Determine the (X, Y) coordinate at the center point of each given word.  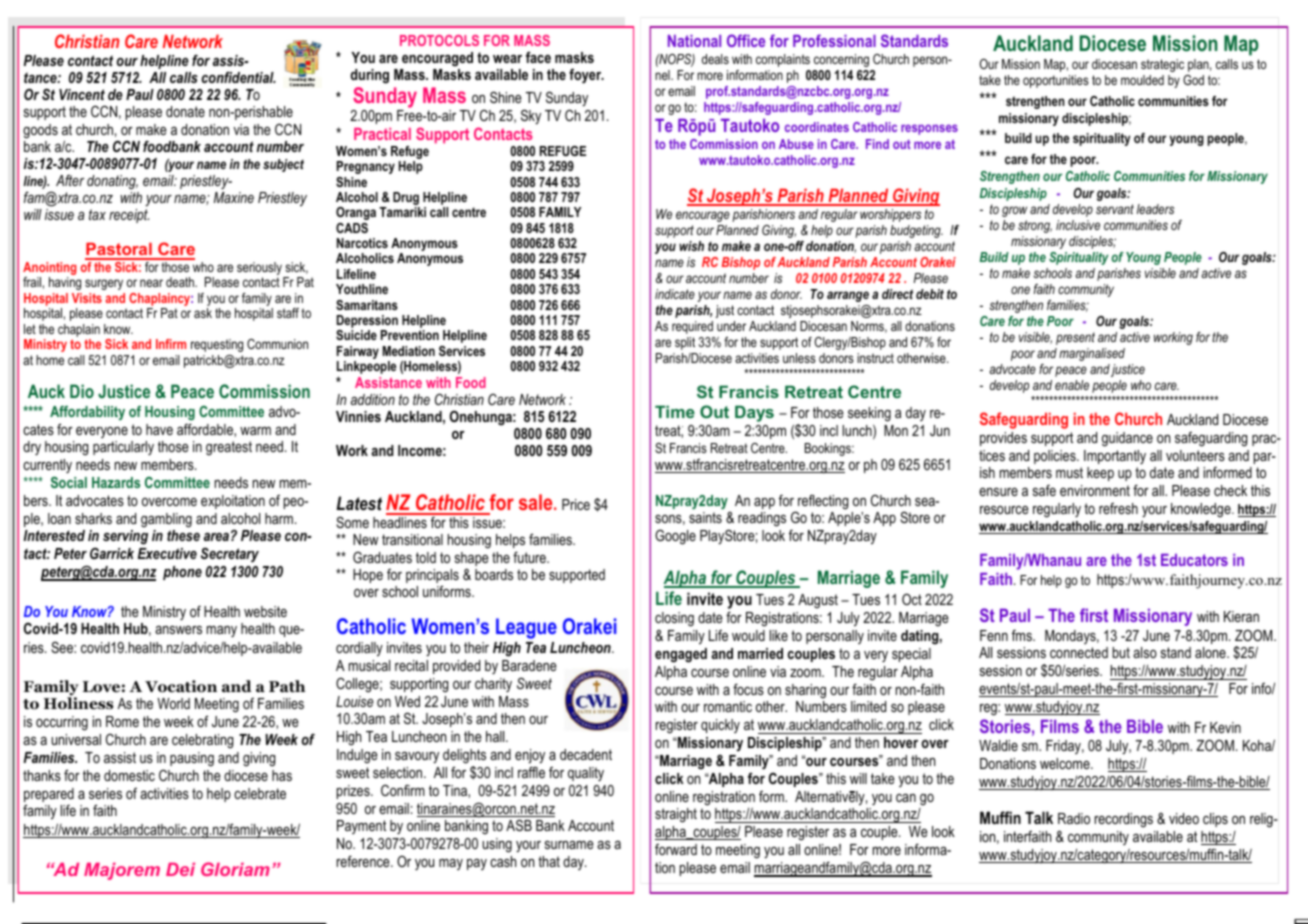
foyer (586, 76)
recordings (1124, 820)
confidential (238, 77)
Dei (180, 869)
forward (676, 849)
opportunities (1056, 81)
